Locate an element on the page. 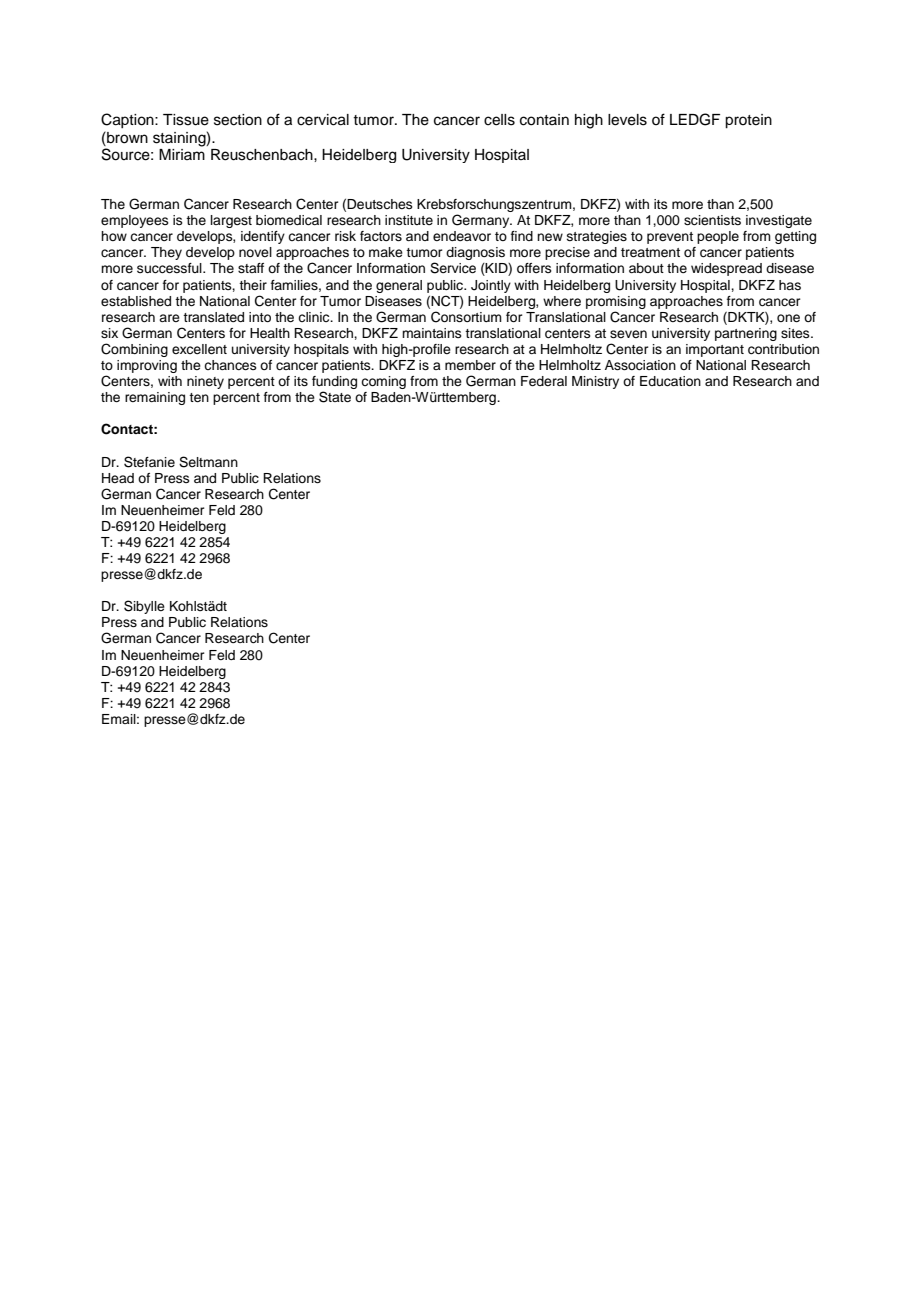 Image resolution: width=924 pixels, height=1309 pixels. institute is located at coordinates (409, 220).
